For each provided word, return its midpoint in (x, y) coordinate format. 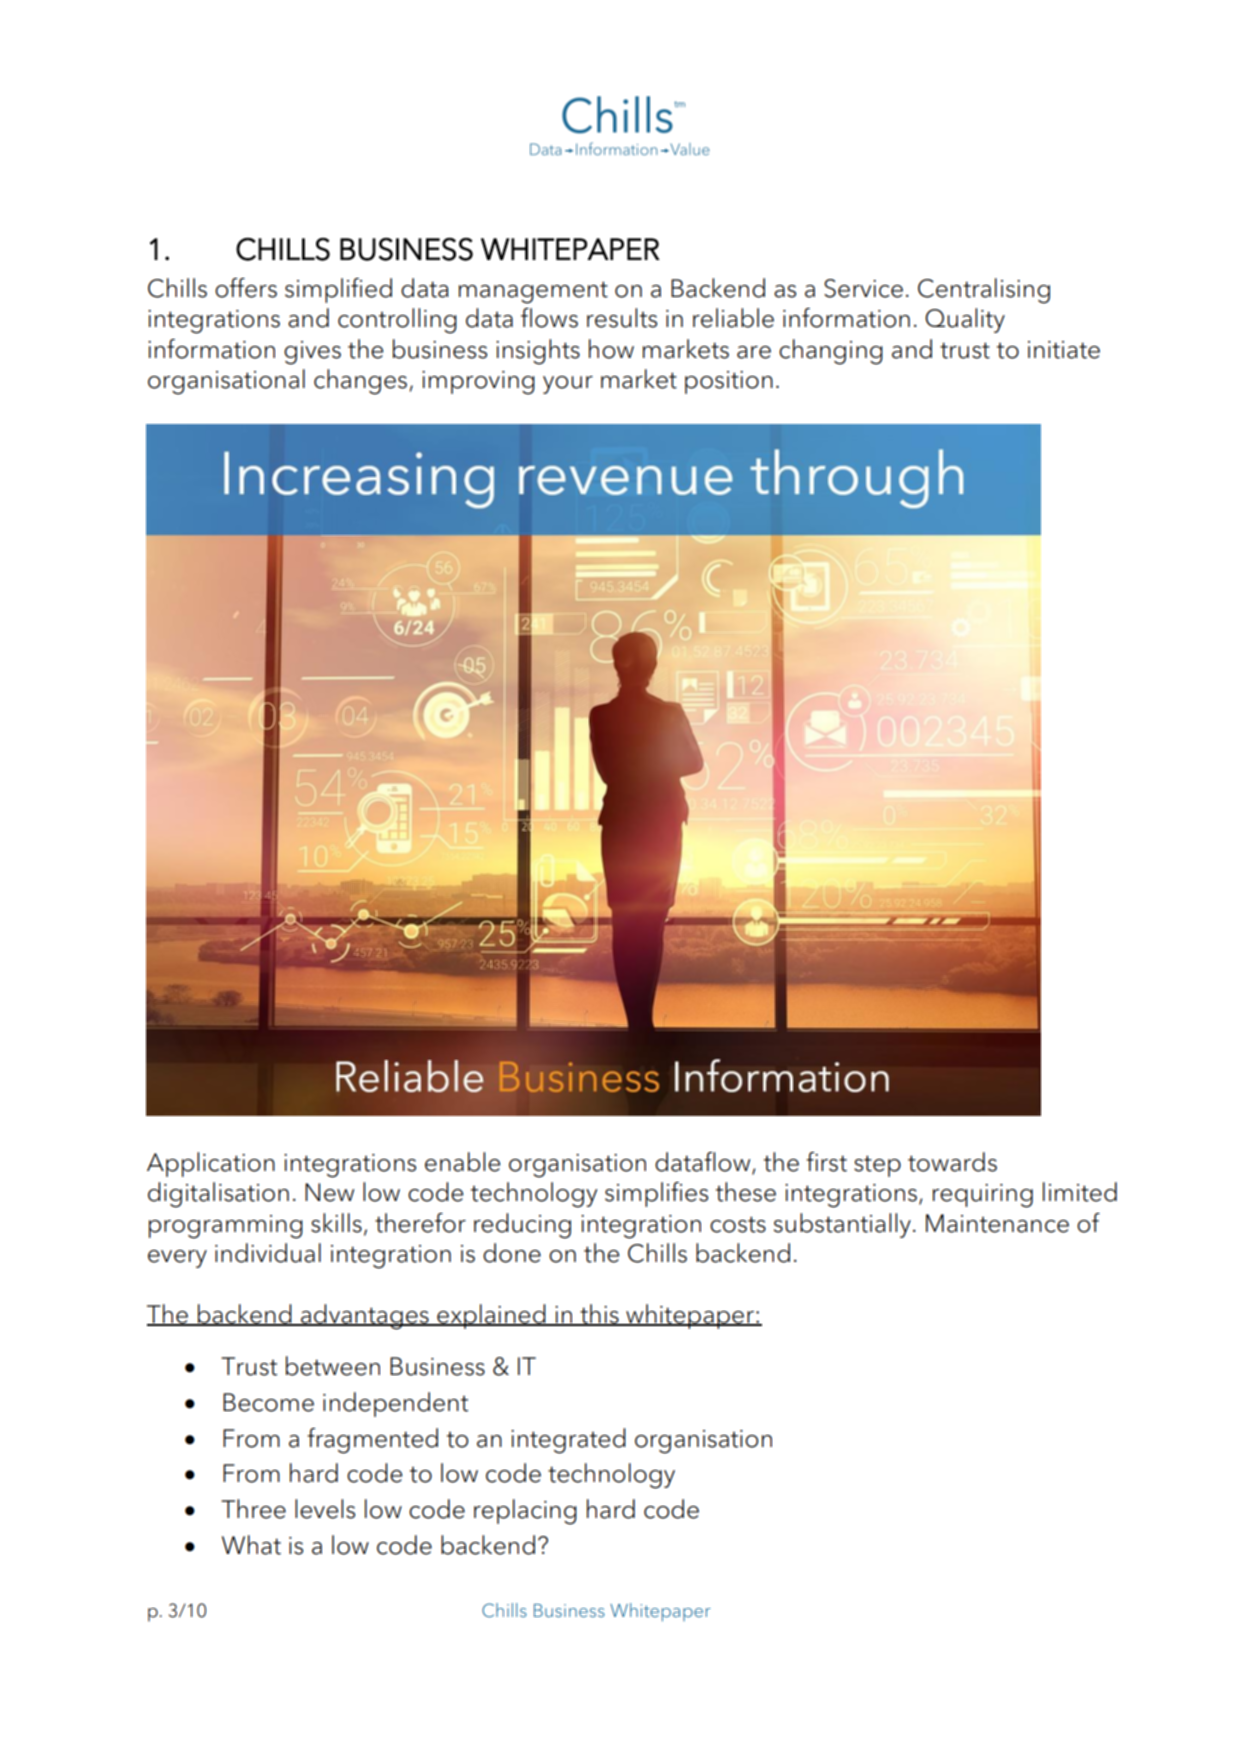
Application (211, 1164)
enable (462, 1162)
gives (312, 353)
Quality (965, 320)
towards (952, 1162)
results (622, 318)
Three (253, 1509)
